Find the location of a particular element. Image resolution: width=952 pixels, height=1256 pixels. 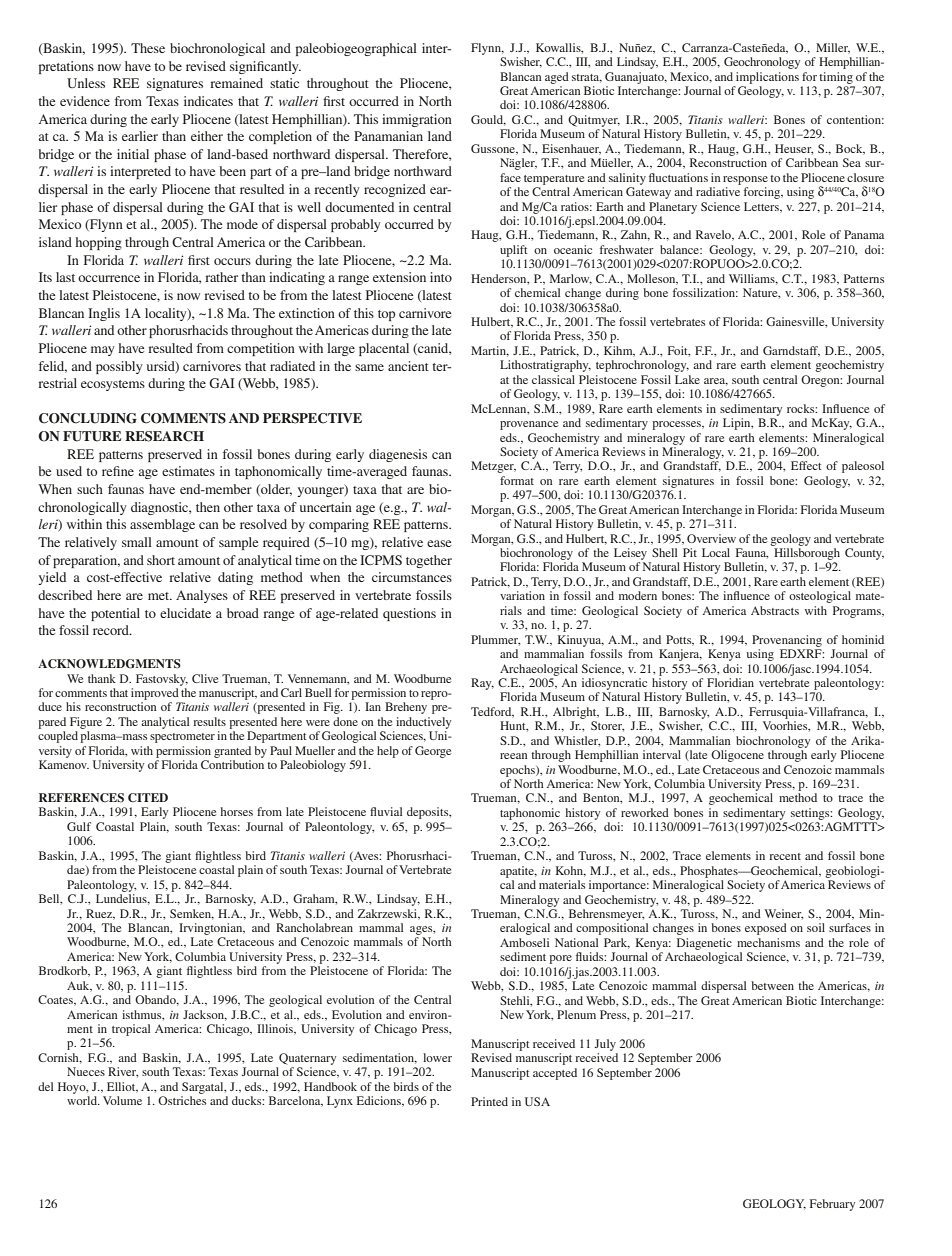

Abstracts is located at coordinates (775, 610).
